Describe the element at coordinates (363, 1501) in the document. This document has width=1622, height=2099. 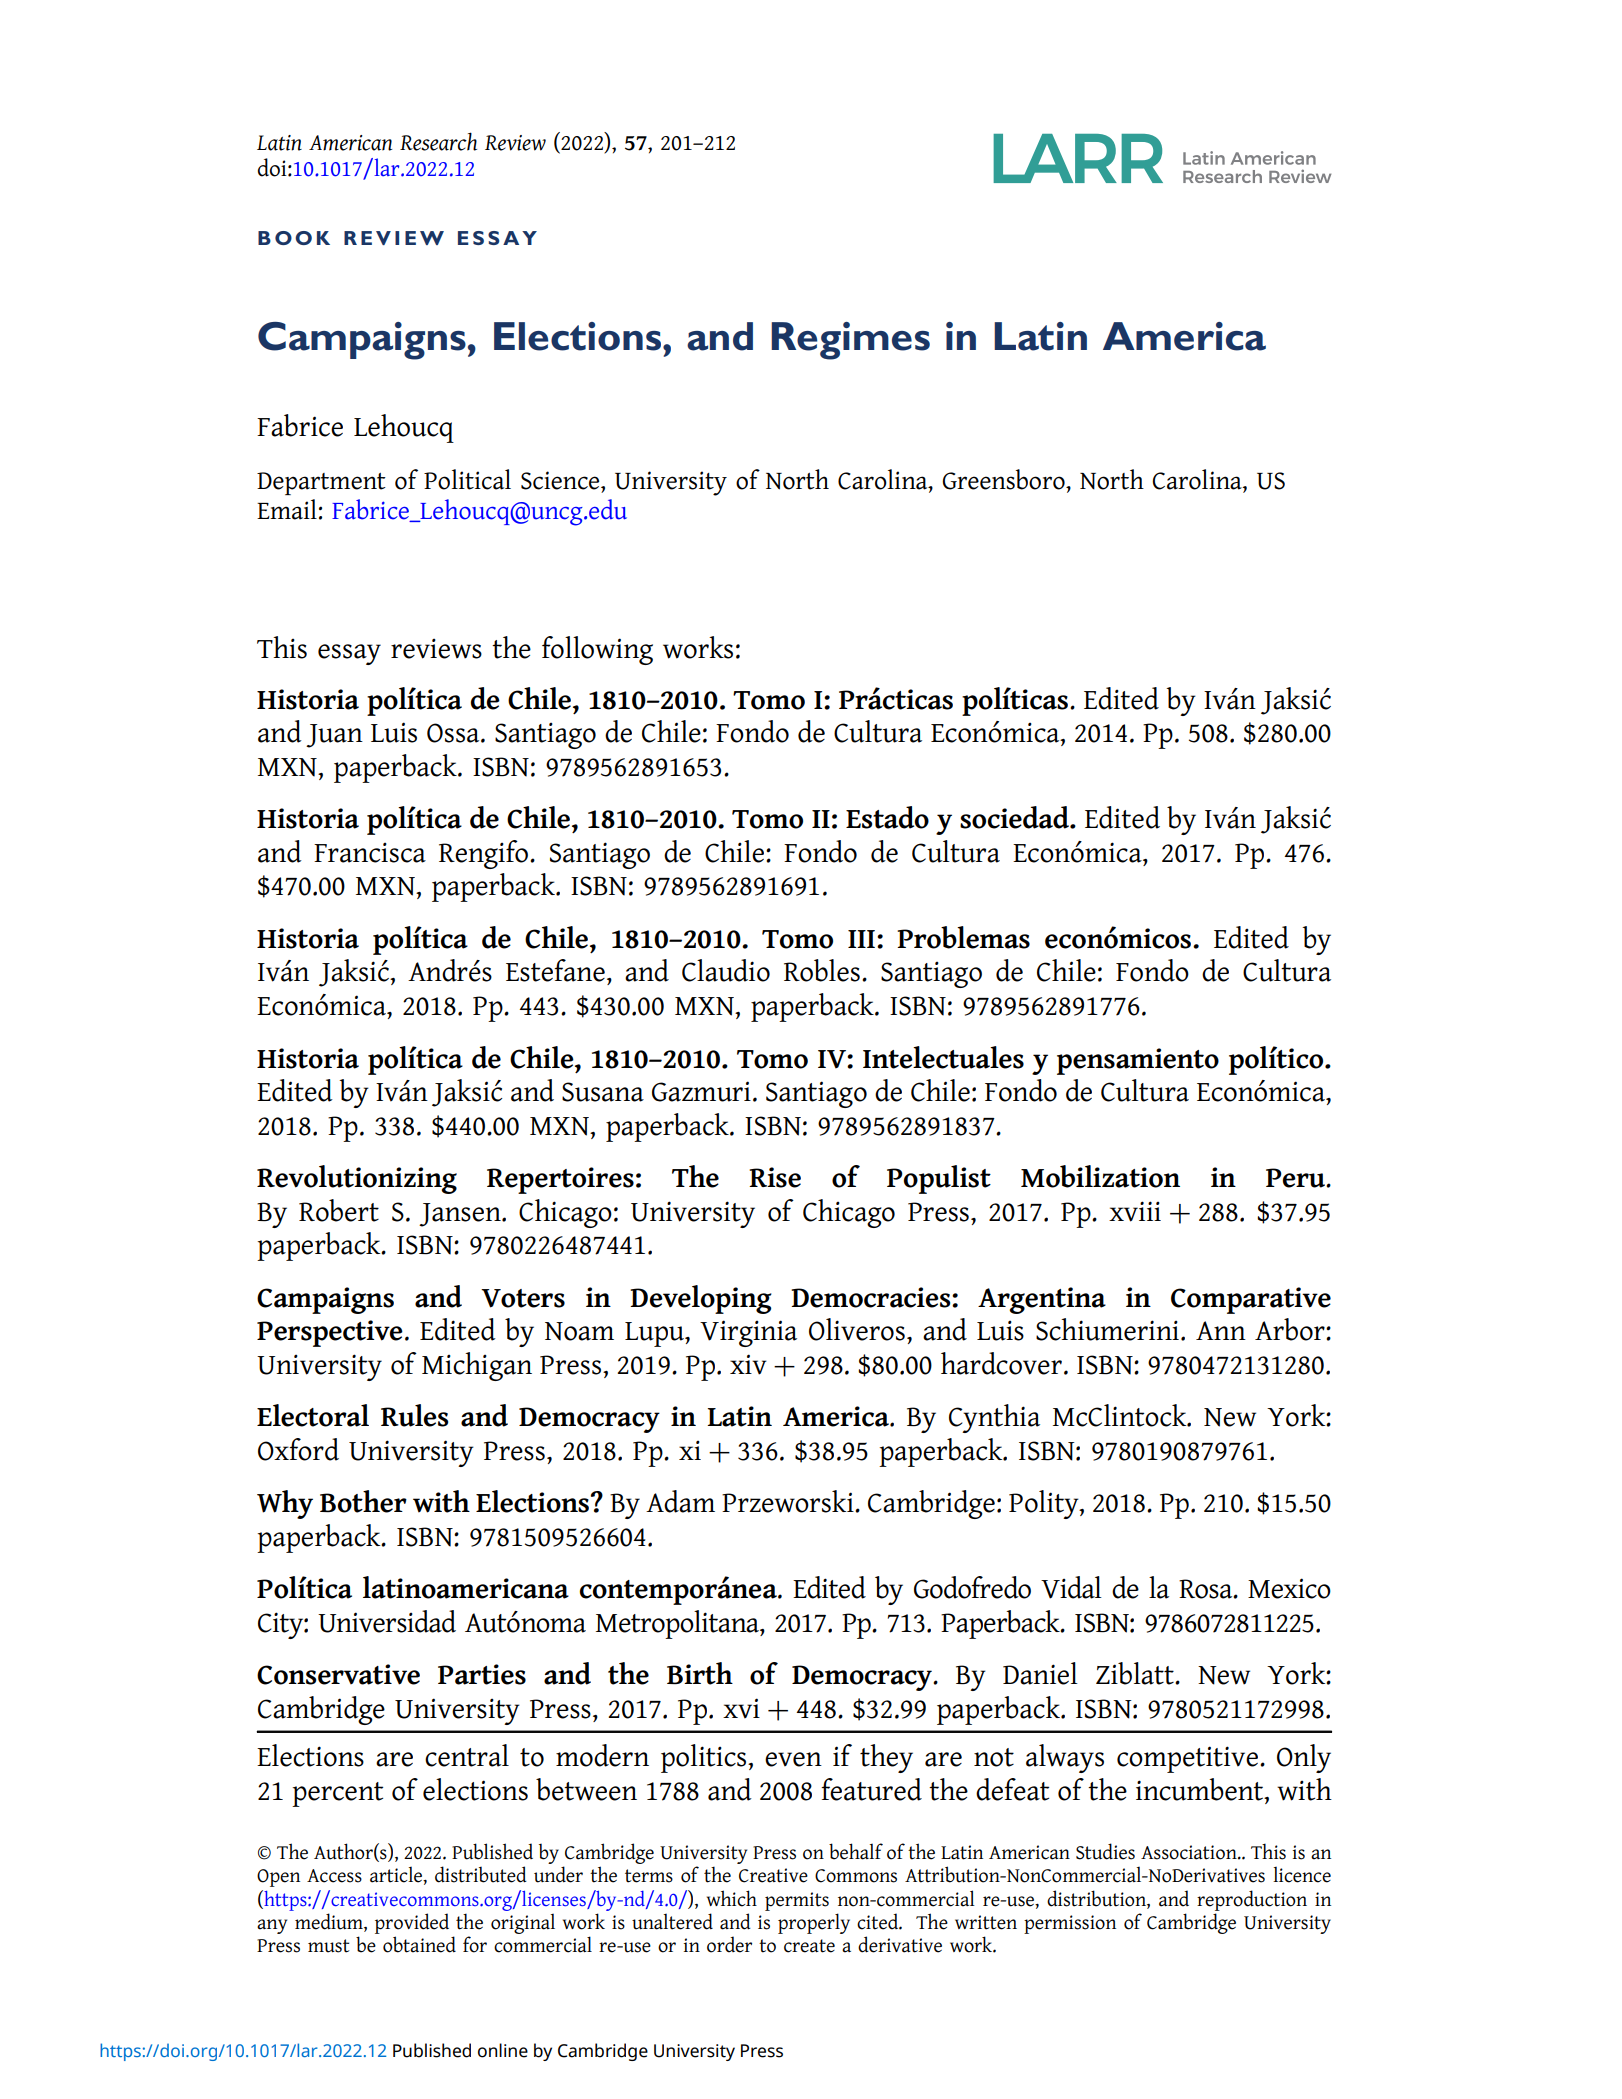
I see `Bother` at that location.
